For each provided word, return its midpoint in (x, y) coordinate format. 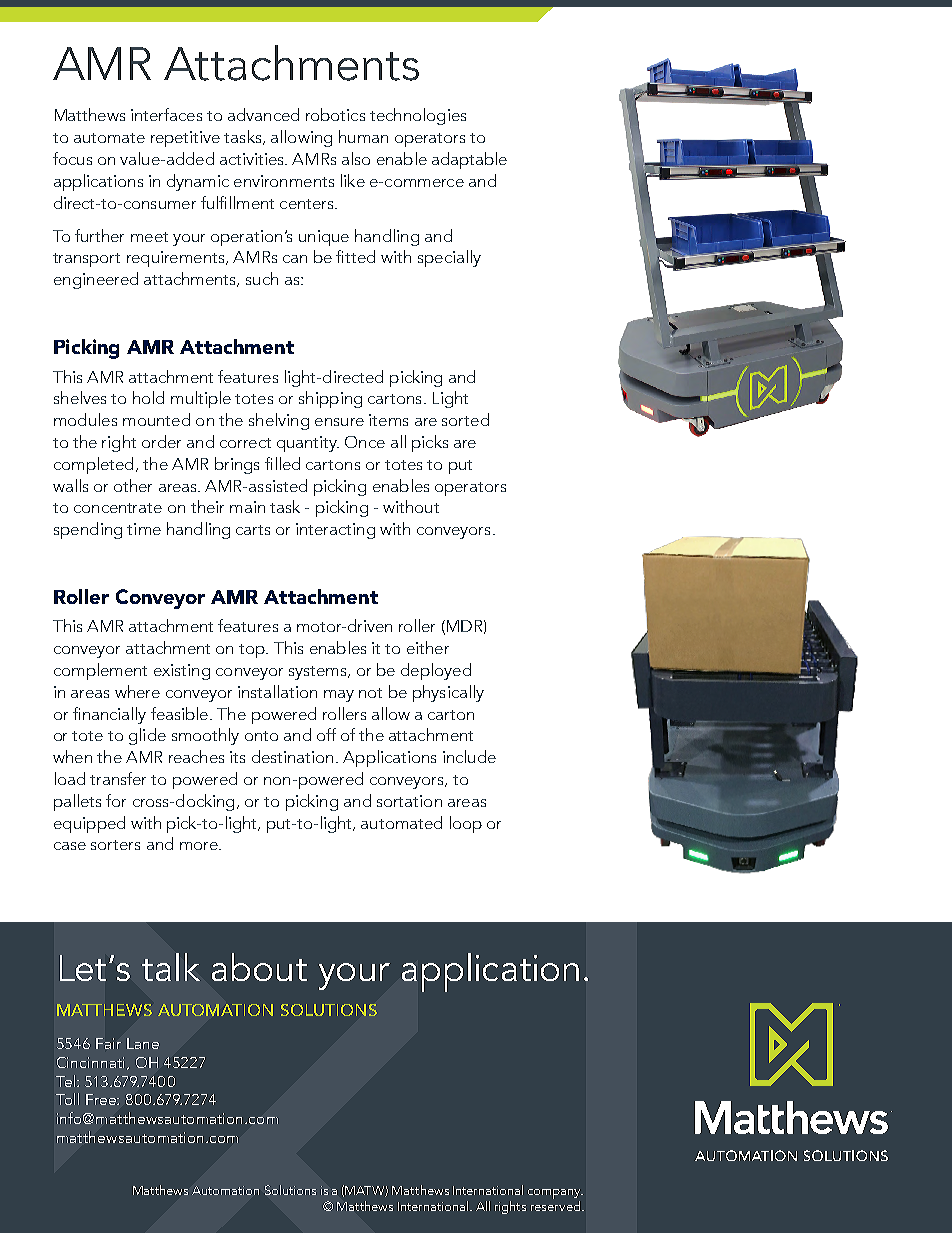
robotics (335, 114)
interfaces (166, 114)
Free (102, 1099)
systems (319, 673)
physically (448, 693)
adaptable (469, 160)
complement (100, 671)
